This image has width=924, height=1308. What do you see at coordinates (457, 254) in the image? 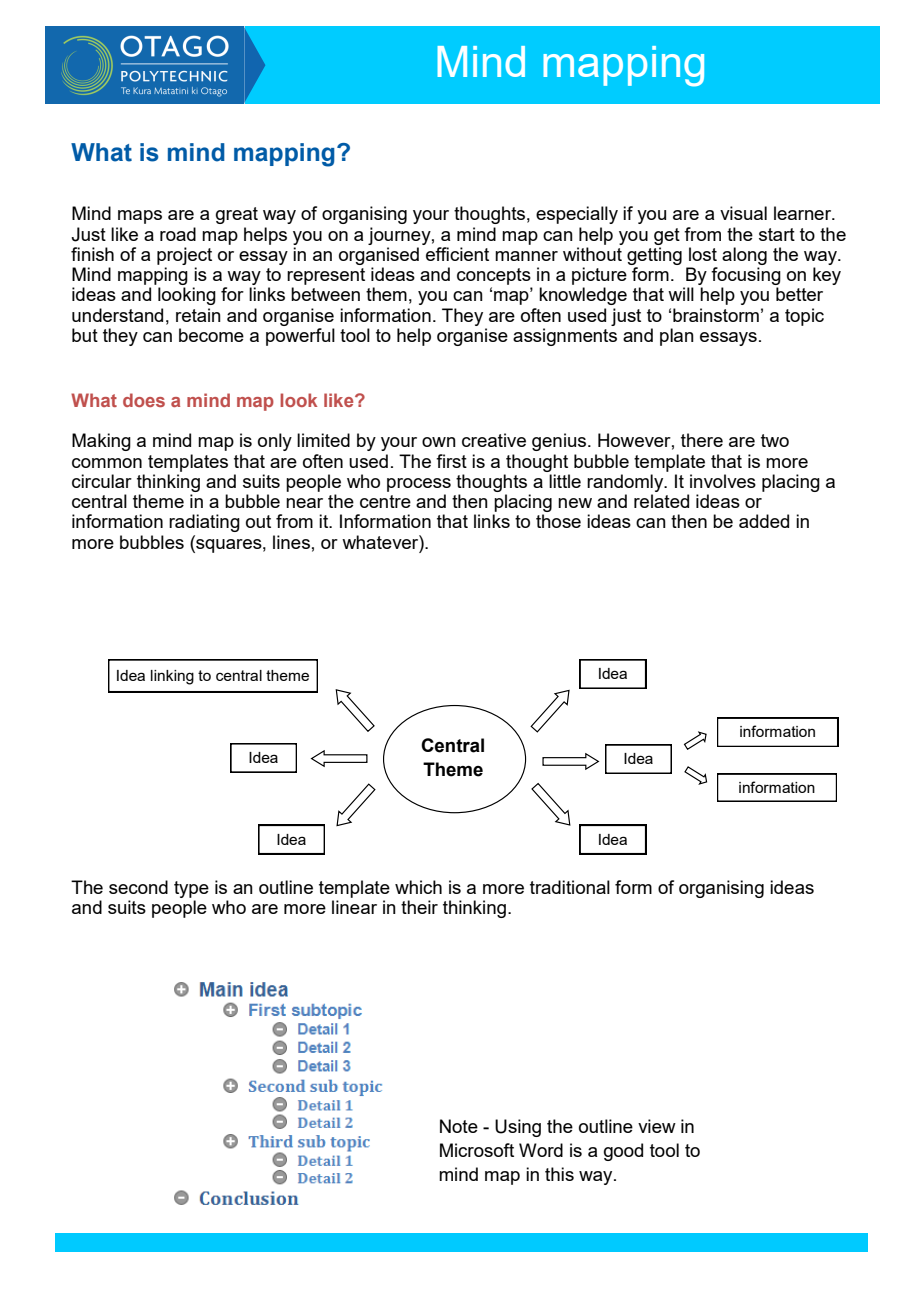
I see `efficient` at bounding box center [457, 254].
